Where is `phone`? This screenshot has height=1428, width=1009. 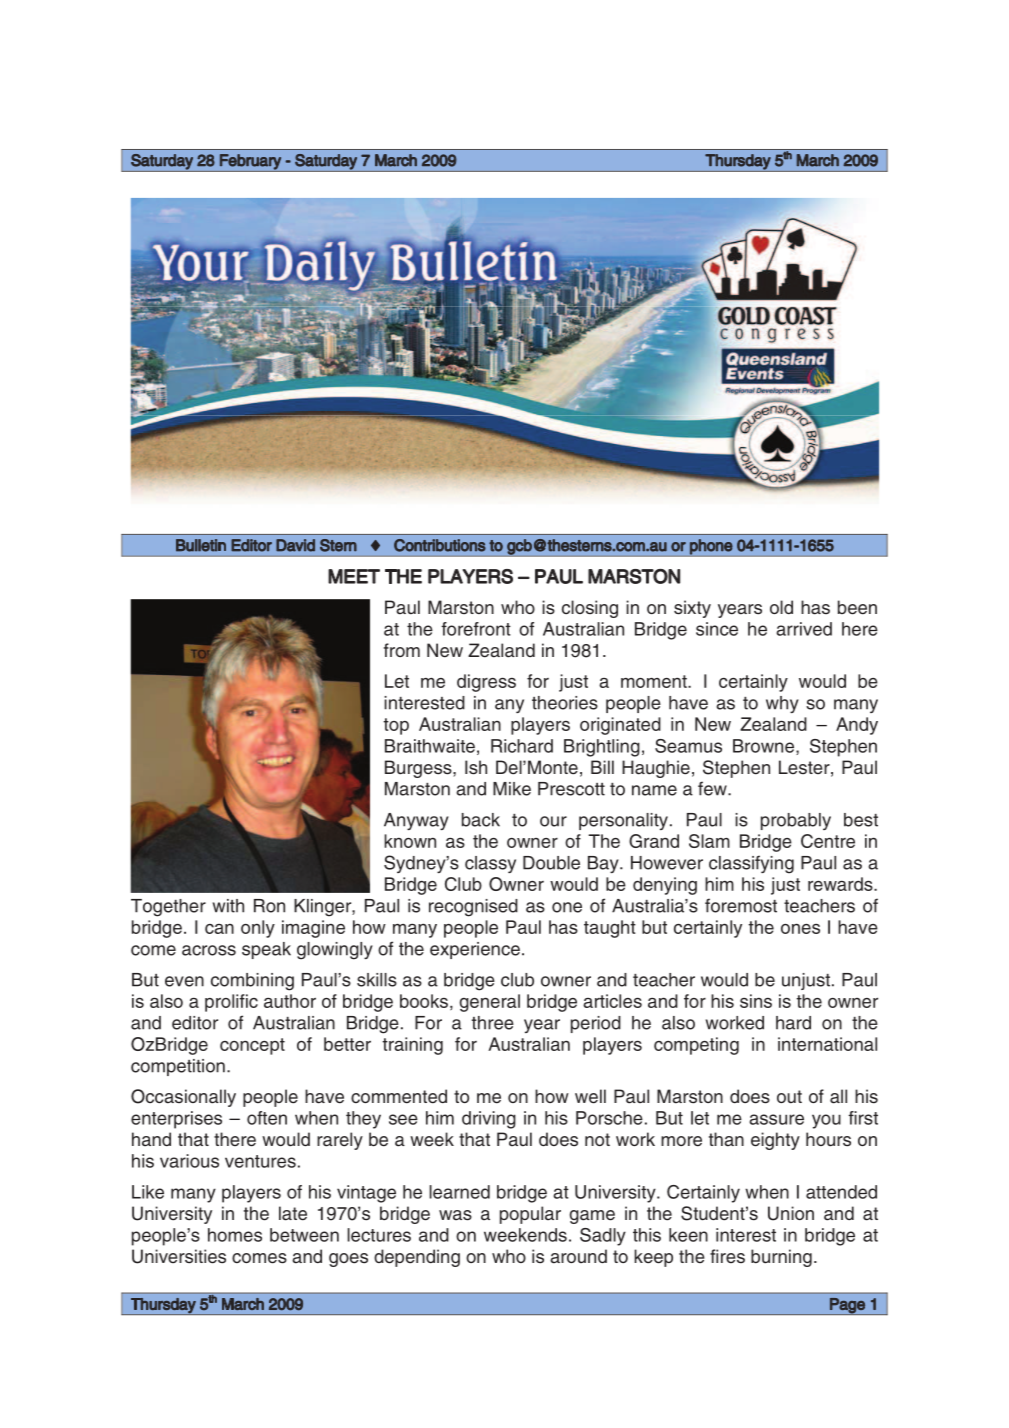
phone is located at coordinates (711, 547).
